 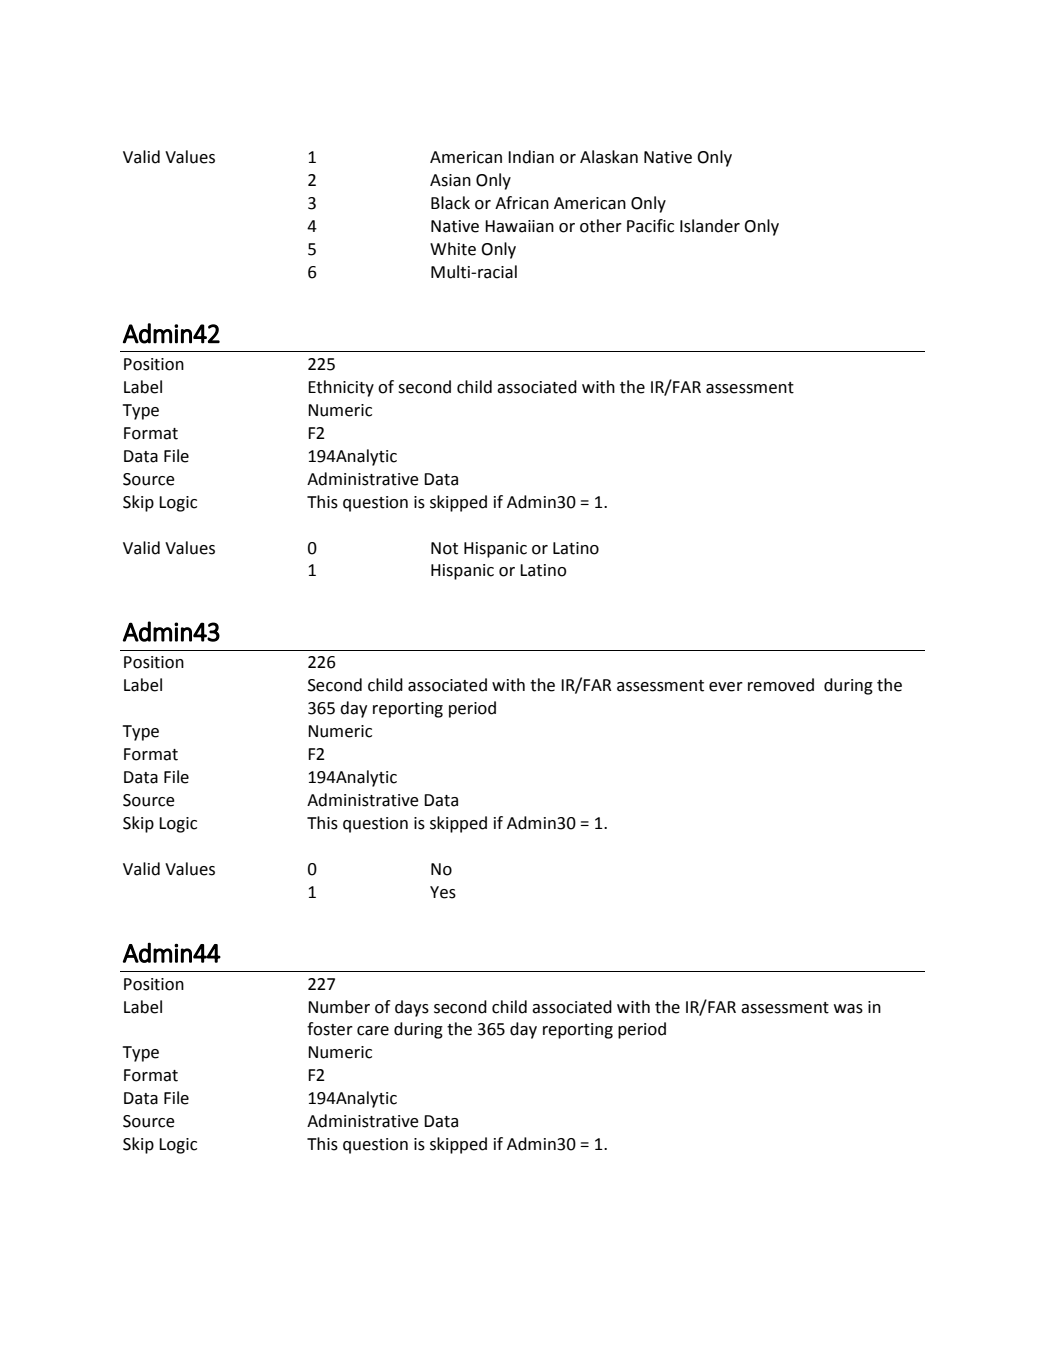 I want to click on Number, so click(x=339, y=1007).
